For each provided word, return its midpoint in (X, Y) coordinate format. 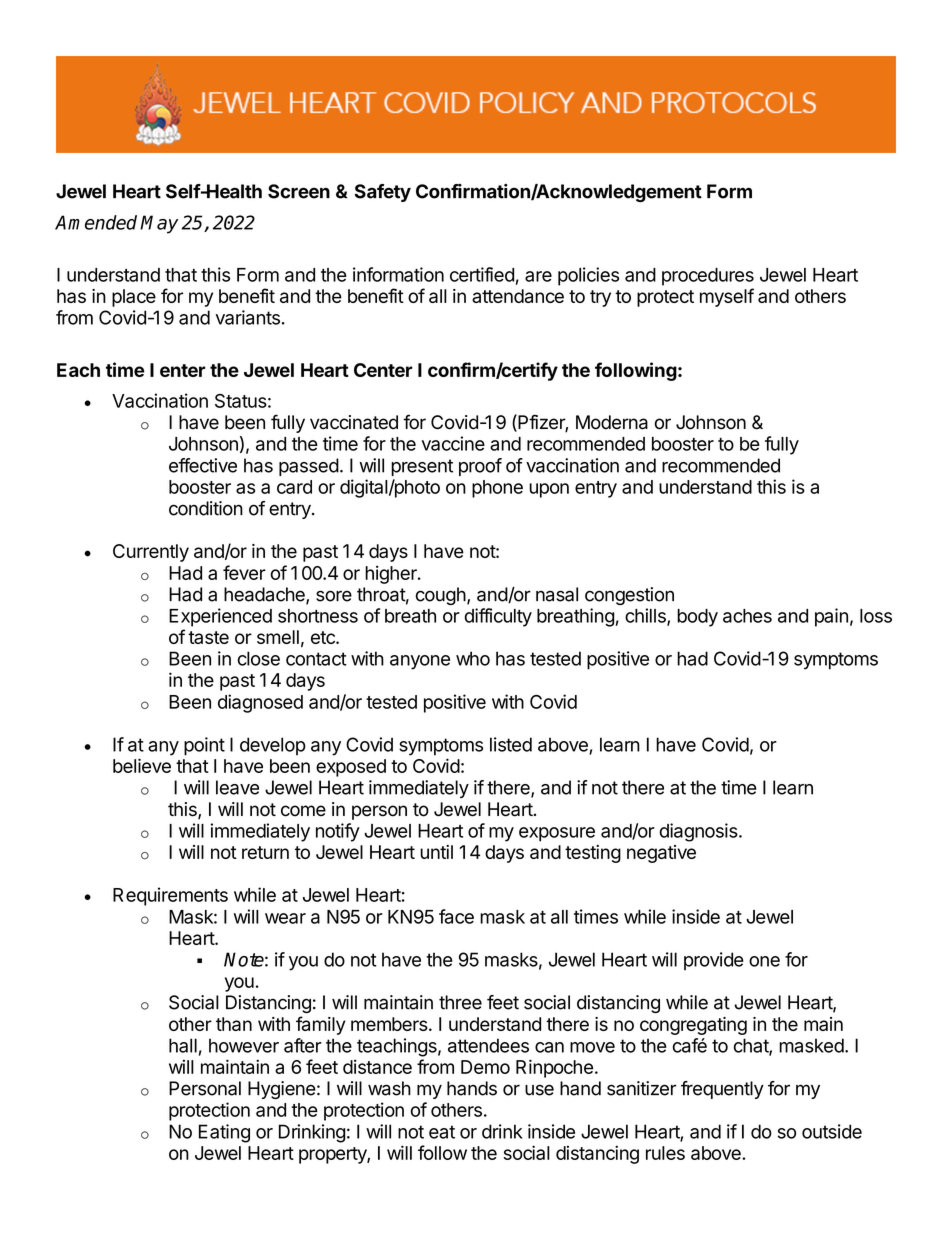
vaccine (453, 443)
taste (208, 637)
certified (482, 274)
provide (714, 961)
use (539, 1090)
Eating (224, 1133)
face (456, 916)
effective (203, 465)
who (473, 658)
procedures (708, 277)
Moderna (612, 422)
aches (747, 616)
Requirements (170, 896)
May (159, 224)
